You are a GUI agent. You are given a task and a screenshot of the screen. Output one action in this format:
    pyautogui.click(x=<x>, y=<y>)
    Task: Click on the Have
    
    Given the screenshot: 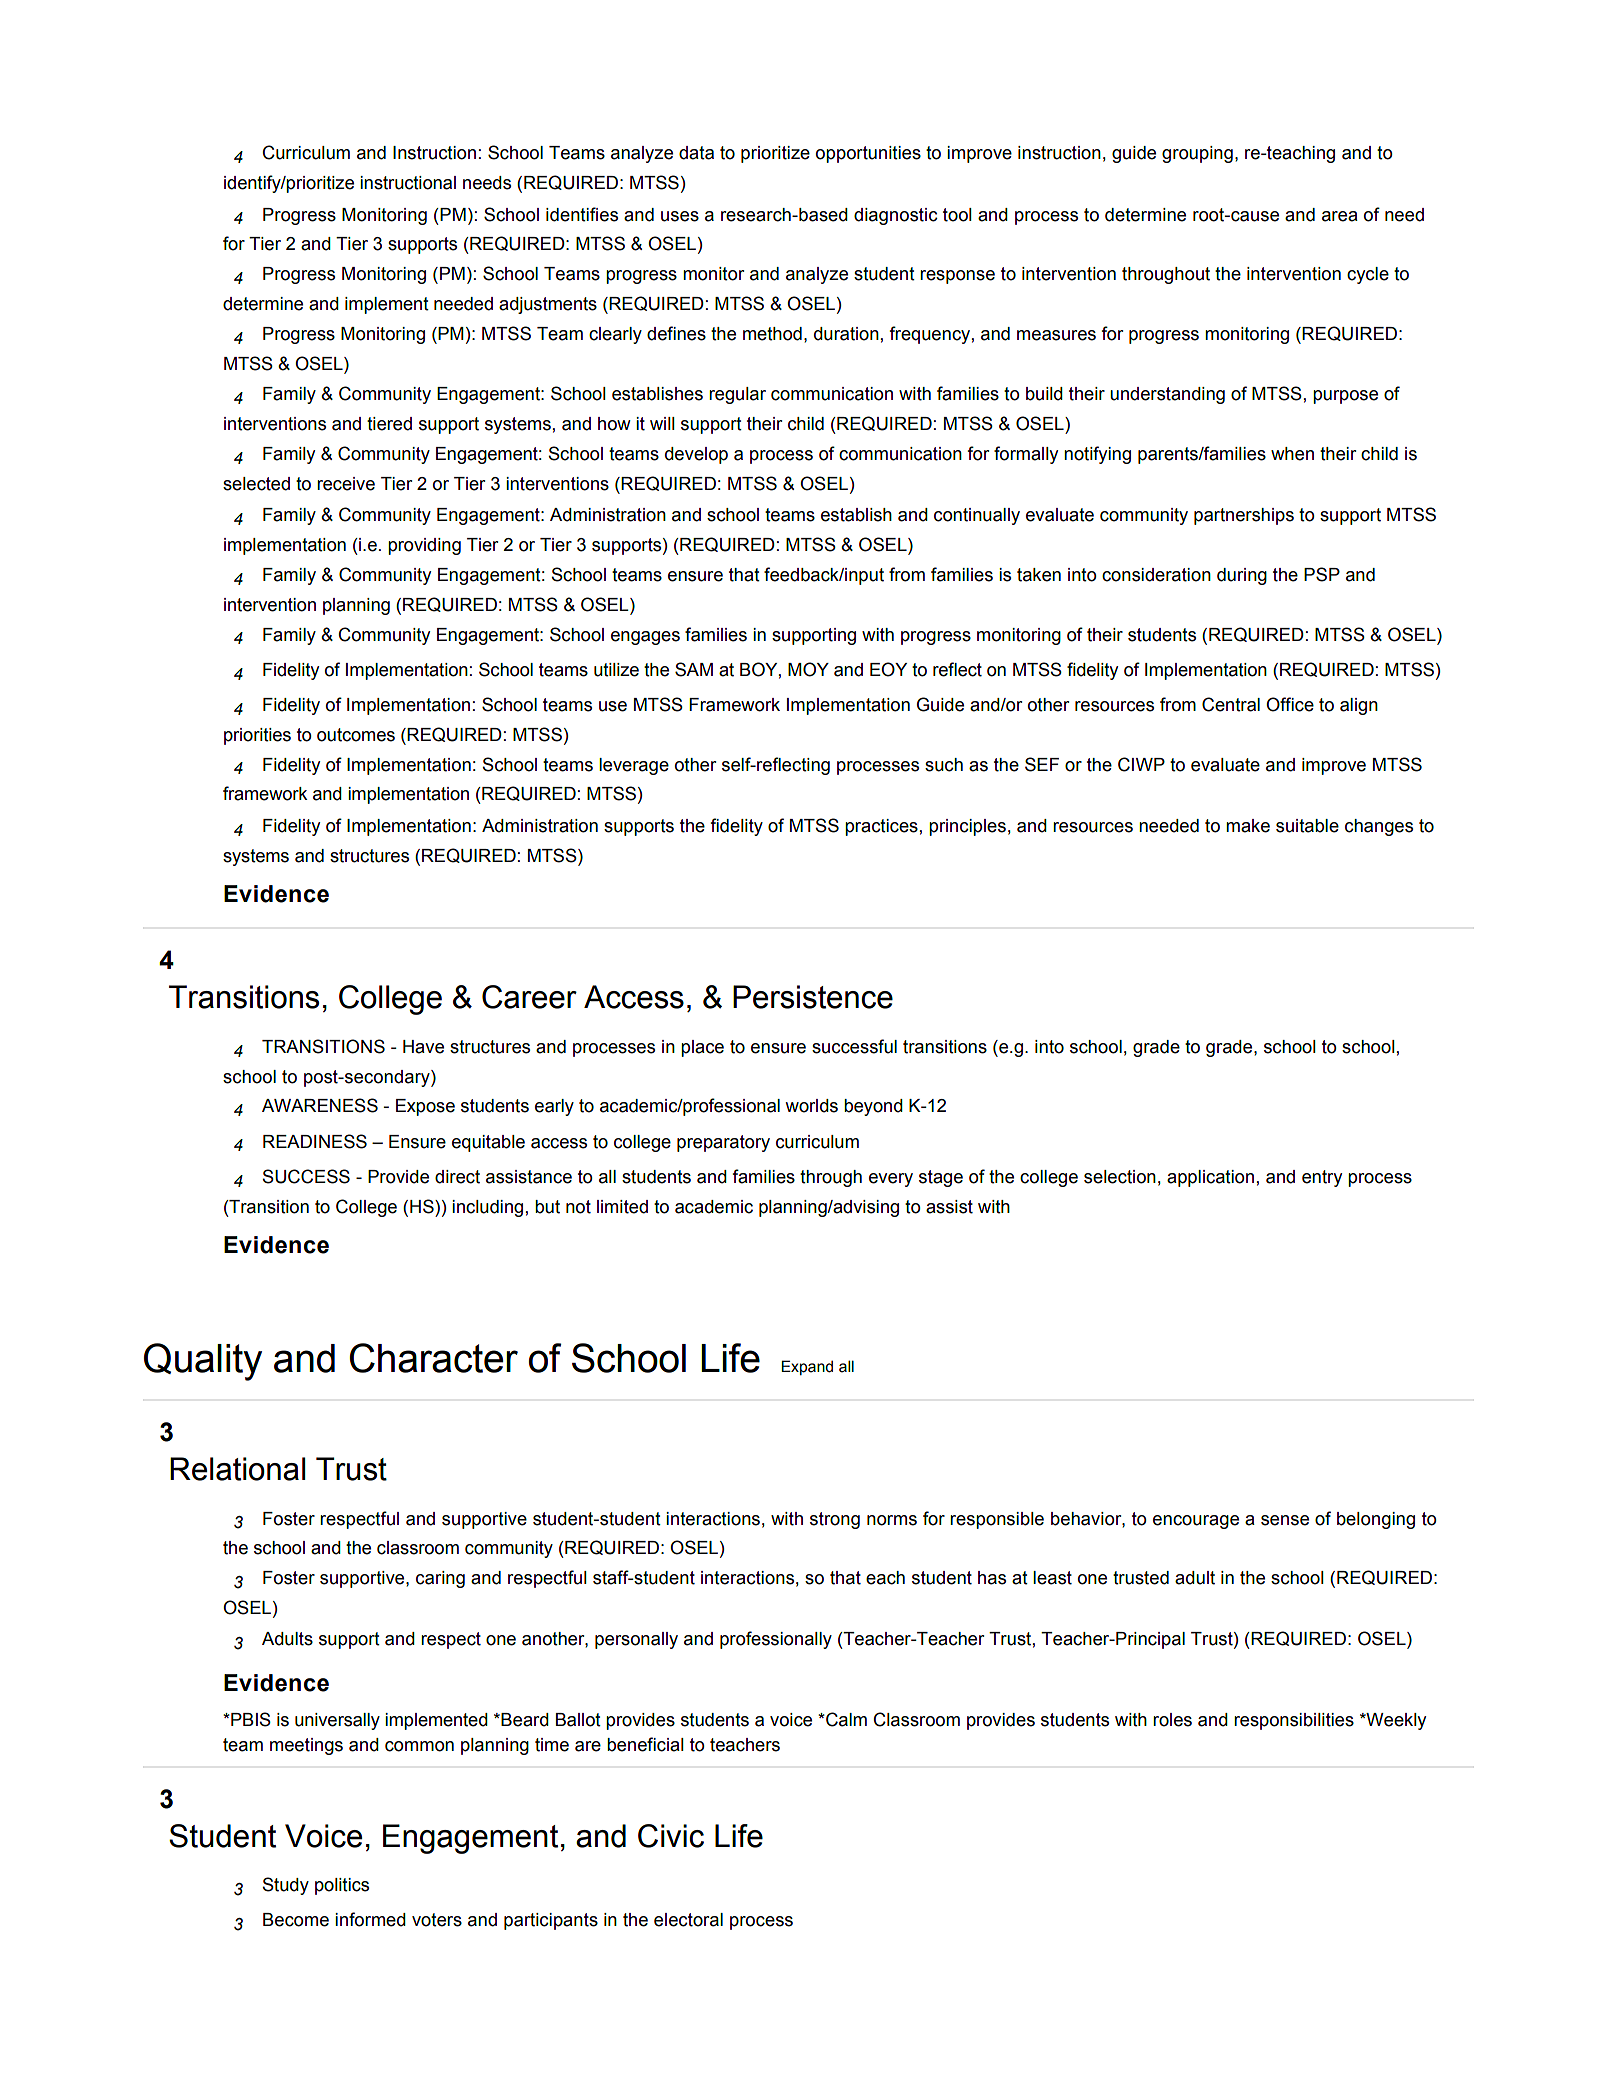 What is the action you would take?
    pyautogui.click(x=423, y=1047)
